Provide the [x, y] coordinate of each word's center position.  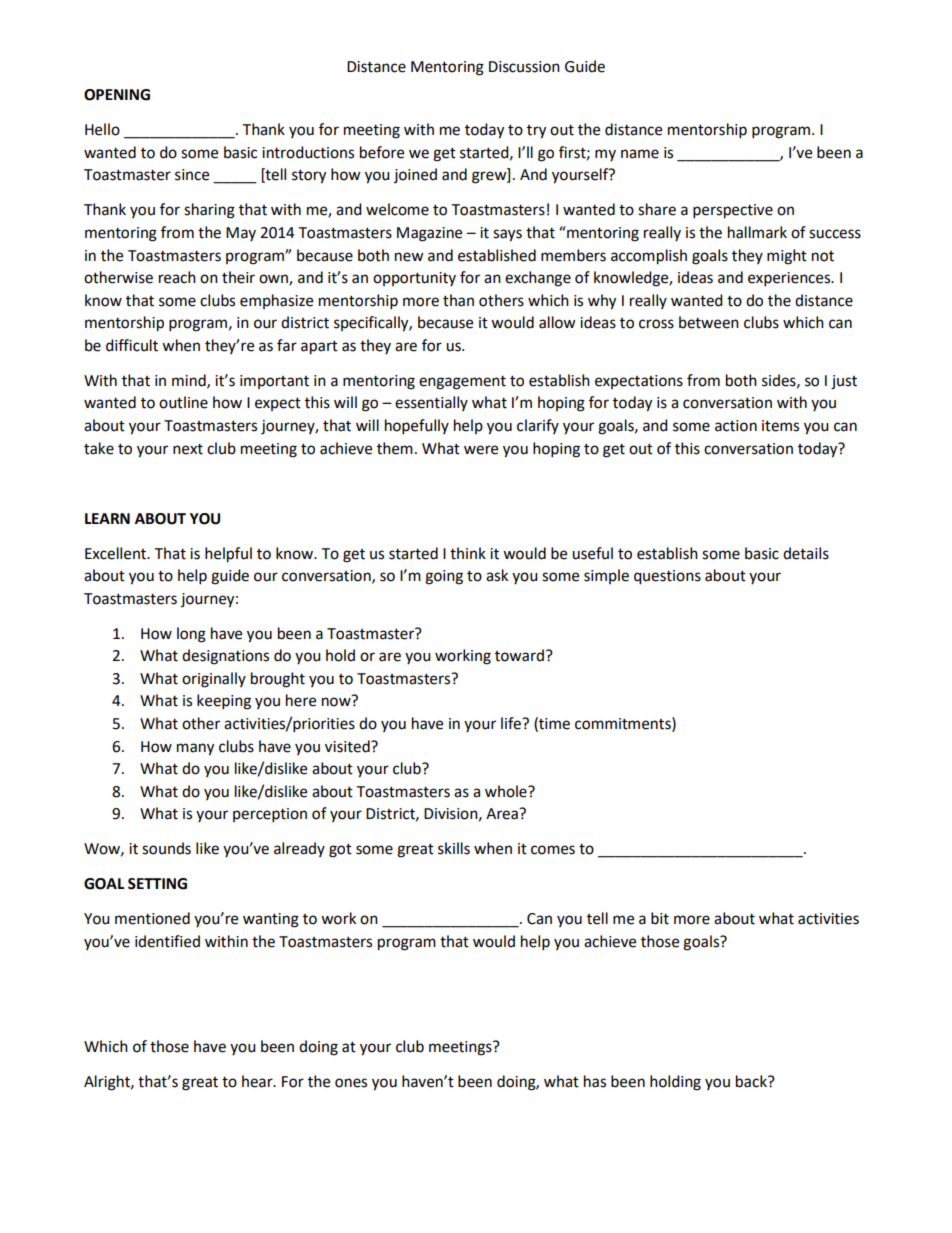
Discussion [524, 67]
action [736, 426]
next [188, 449]
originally [214, 680]
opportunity [414, 279]
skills [454, 848]
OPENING [117, 95]
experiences [790, 279]
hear [258, 1081]
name [640, 154]
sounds [166, 848]
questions [667, 577]
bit [660, 918]
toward [519, 655]
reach [177, 277]
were [481, 450]
